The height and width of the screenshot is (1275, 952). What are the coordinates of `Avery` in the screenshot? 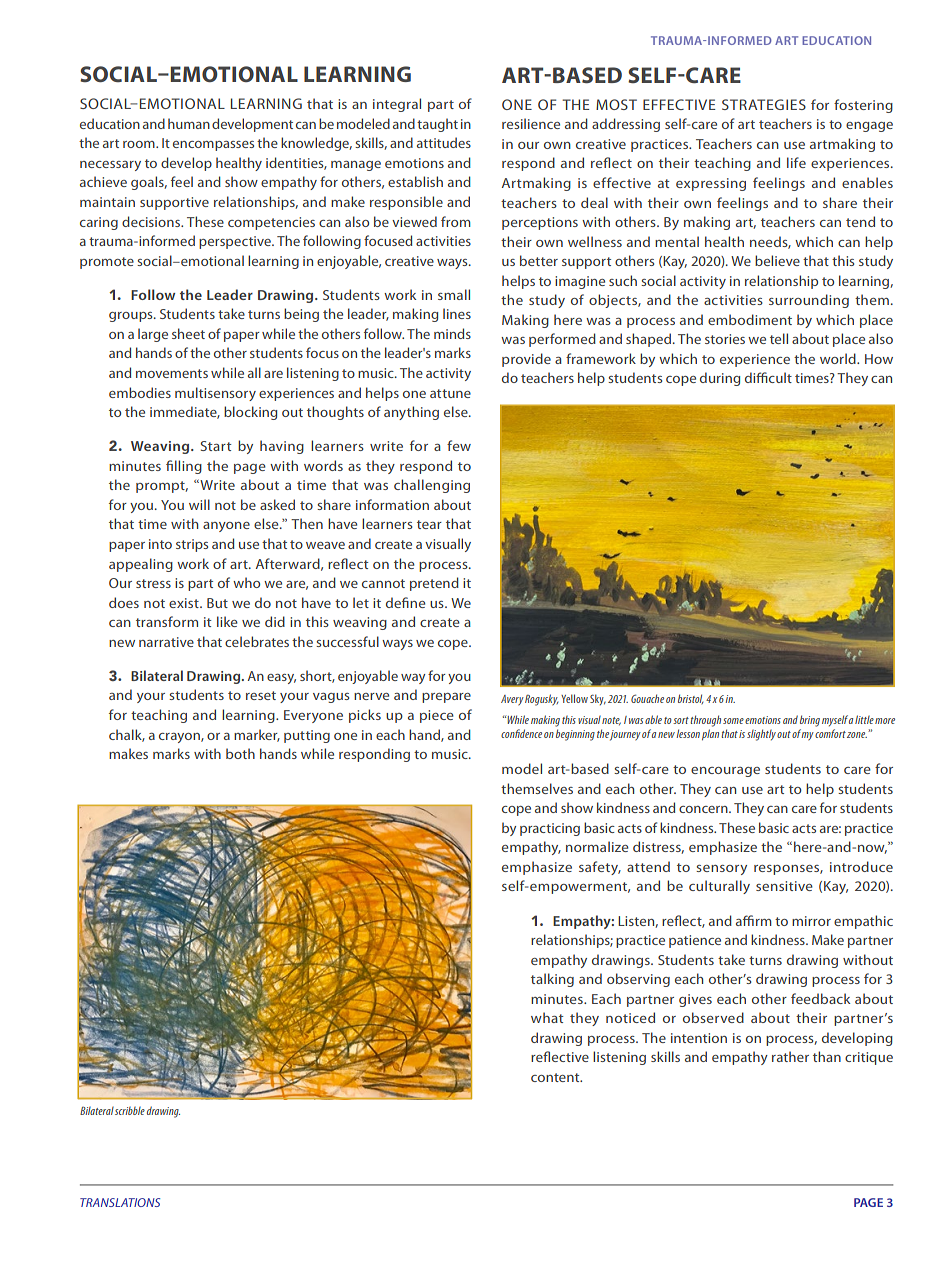 It's located at (512, 700).
